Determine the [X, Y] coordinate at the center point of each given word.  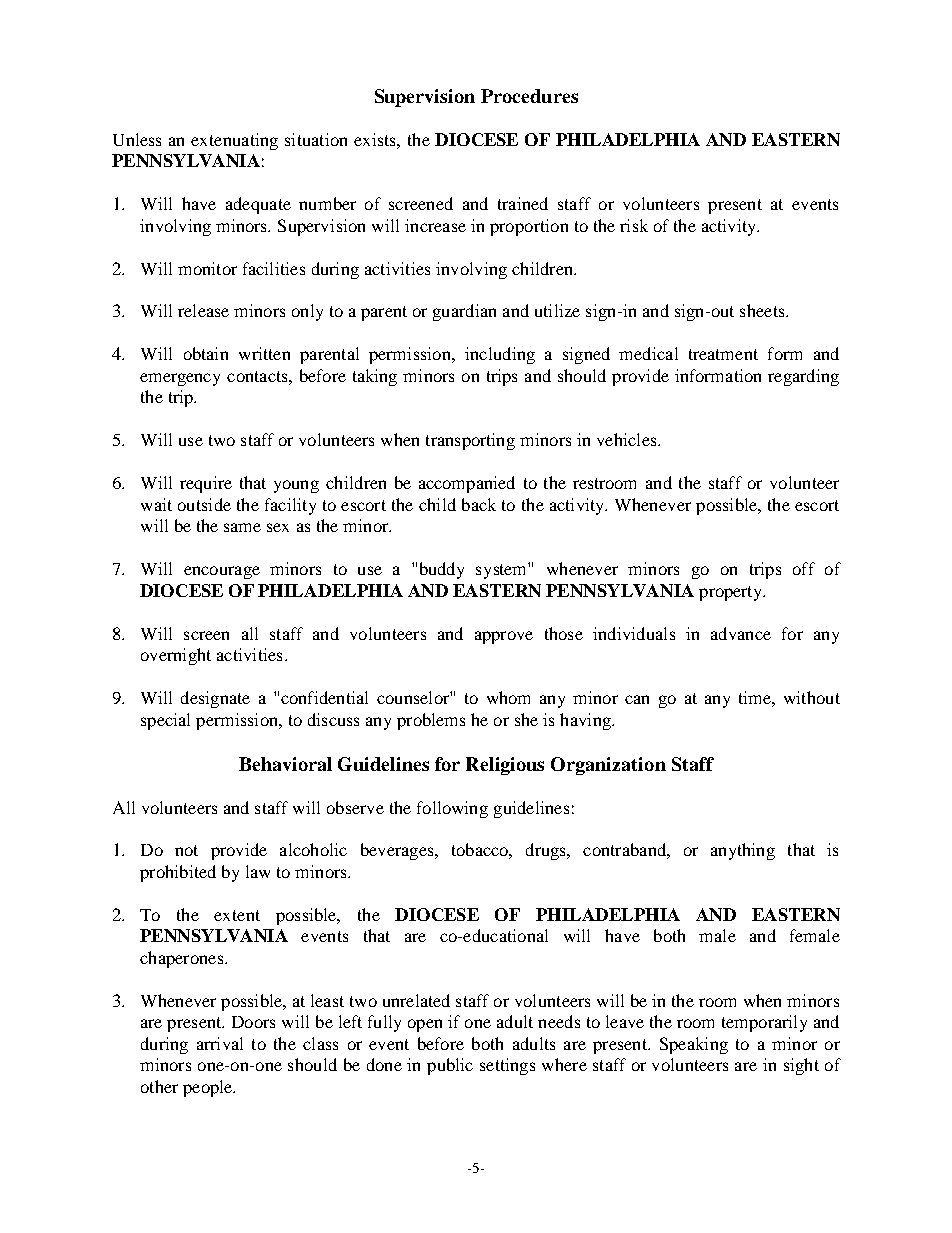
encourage [222, 572]
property [732, 593]
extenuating [234, 141]
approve [504, 637]
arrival [220, 1043]
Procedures [529, 96]
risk [634, 225]
